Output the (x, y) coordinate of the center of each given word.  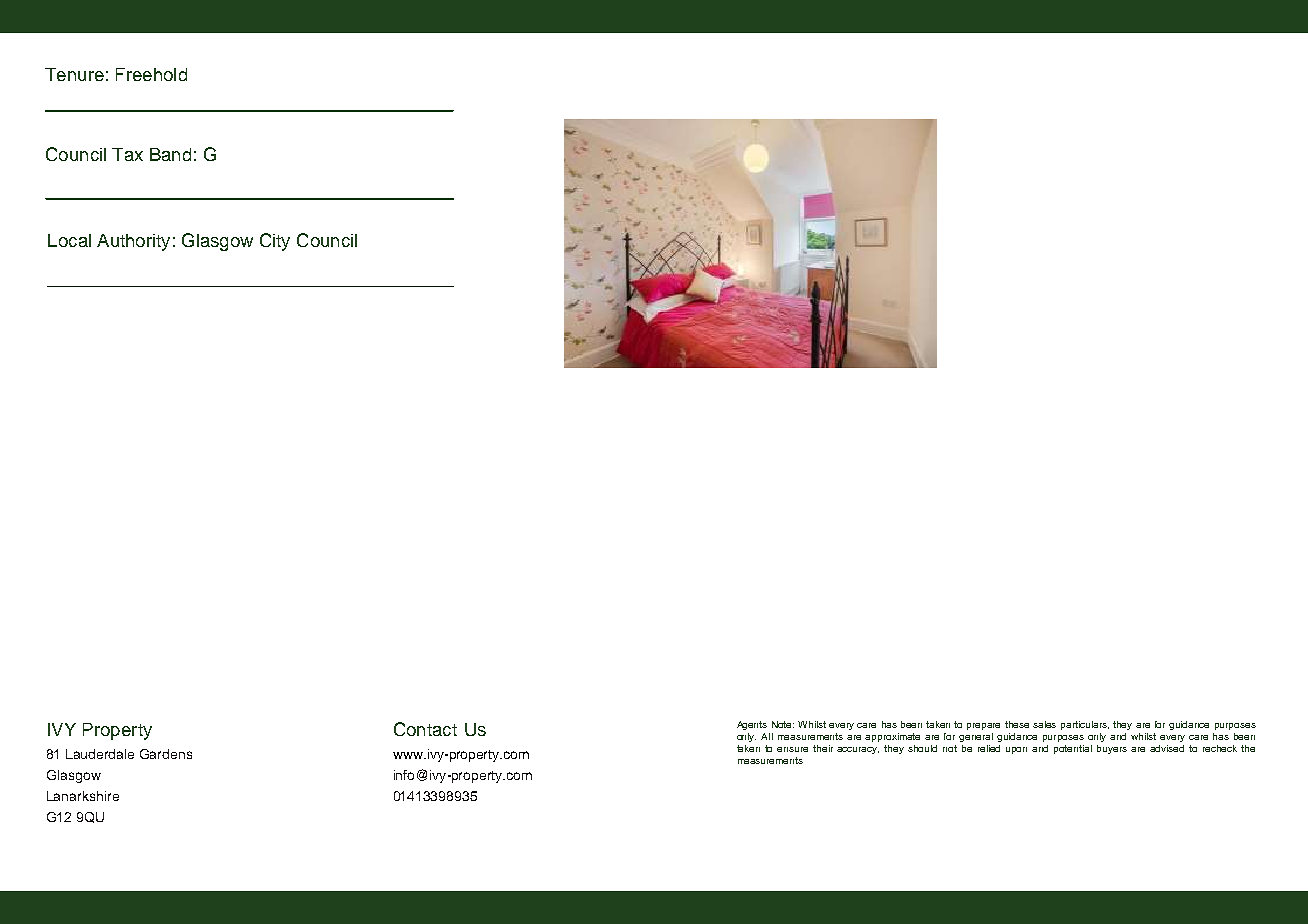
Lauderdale (100, 754)
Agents (752, 725)
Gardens (166, 754)
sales (1044, 724)
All (767, 736)
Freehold (151, 74)
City (275, 242)
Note (783, 724)
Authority (133, 242)
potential (1073, 749)
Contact (425, 729)
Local (69, 240)
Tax (127, 154)
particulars (1085, 725)
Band (170, 154)
